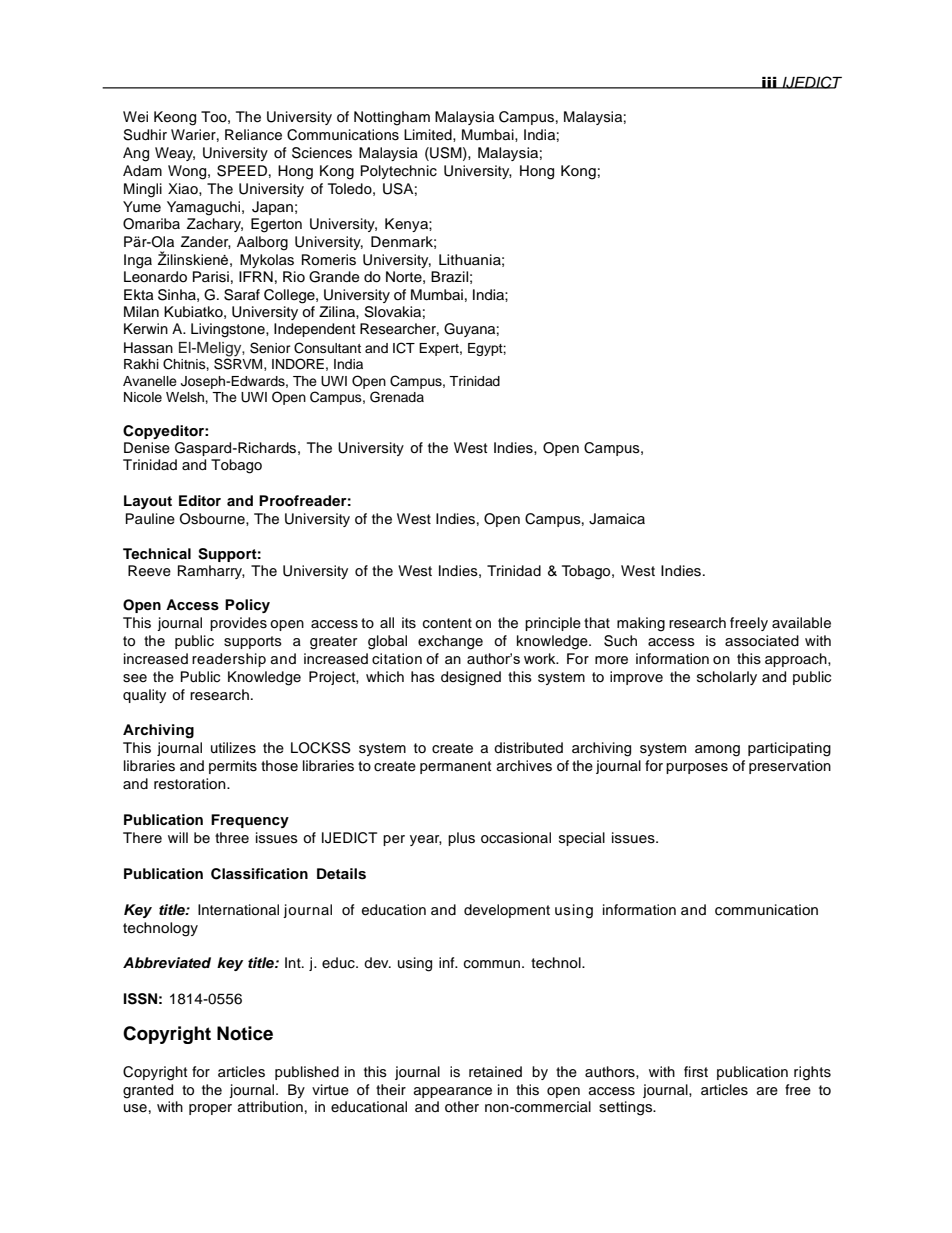  What do you see at coordinates (247, 606) in the screenshot?
I see `Policy` at bounding box center [247, 606].
